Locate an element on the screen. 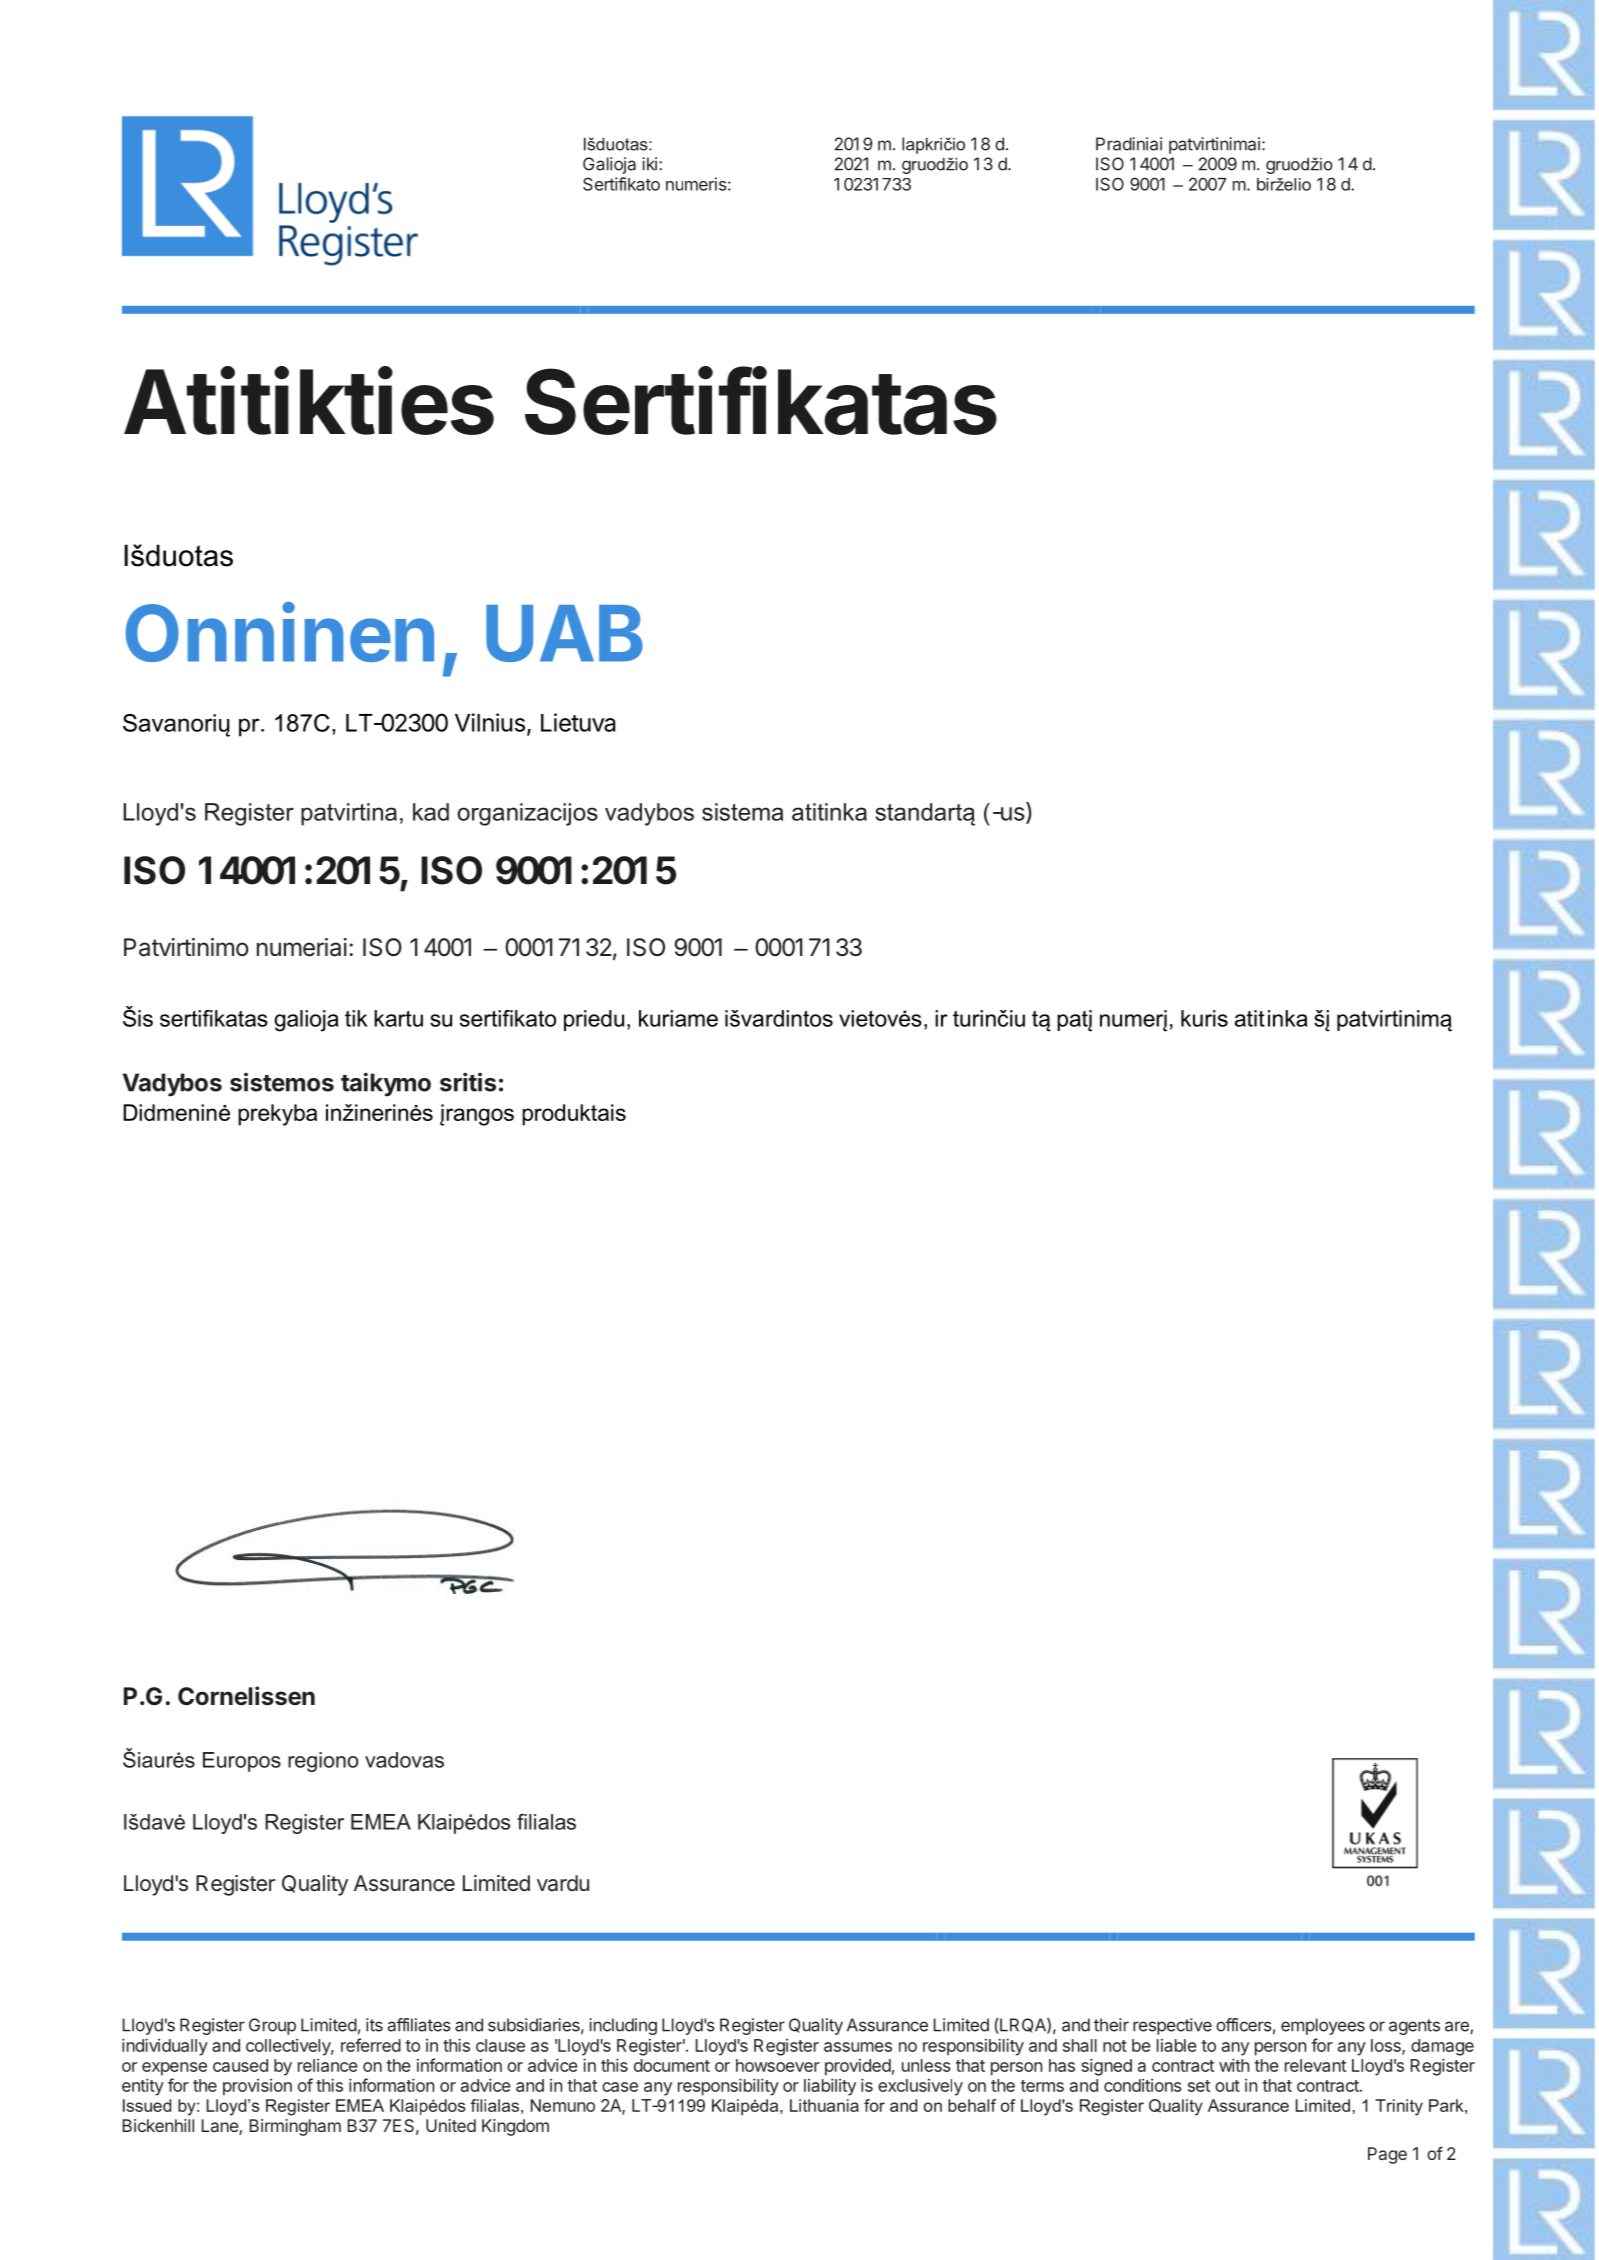 Image resolution: width=1599 pixels, height=2260 pixels. Birmingham is located at coordinates (295, 2127).
